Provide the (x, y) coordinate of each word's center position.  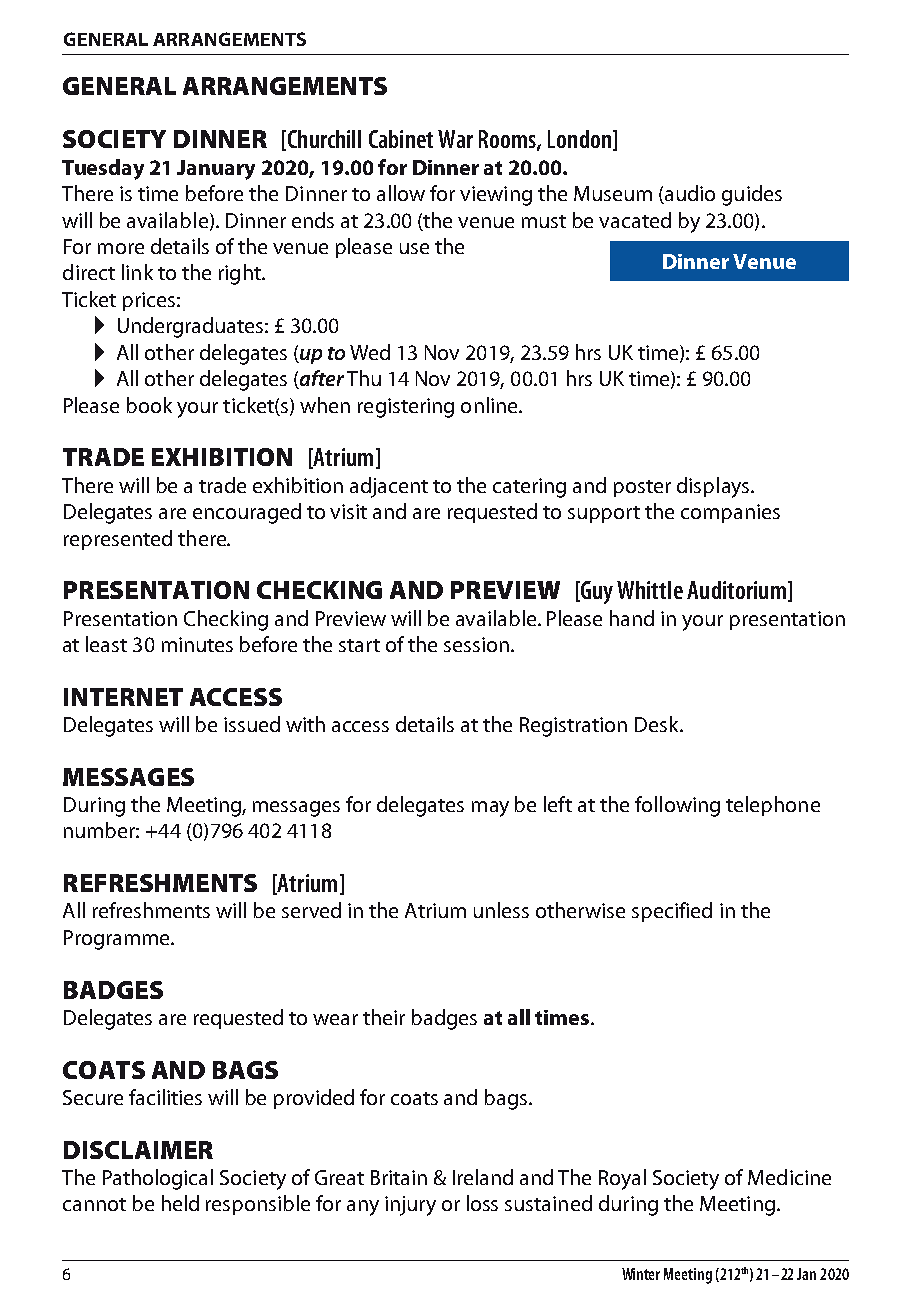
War (455, 139)
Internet (123, 697)
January (216, 170)
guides (752, 195)
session (476, 644)
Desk (658, 724)
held (180, 1203)
